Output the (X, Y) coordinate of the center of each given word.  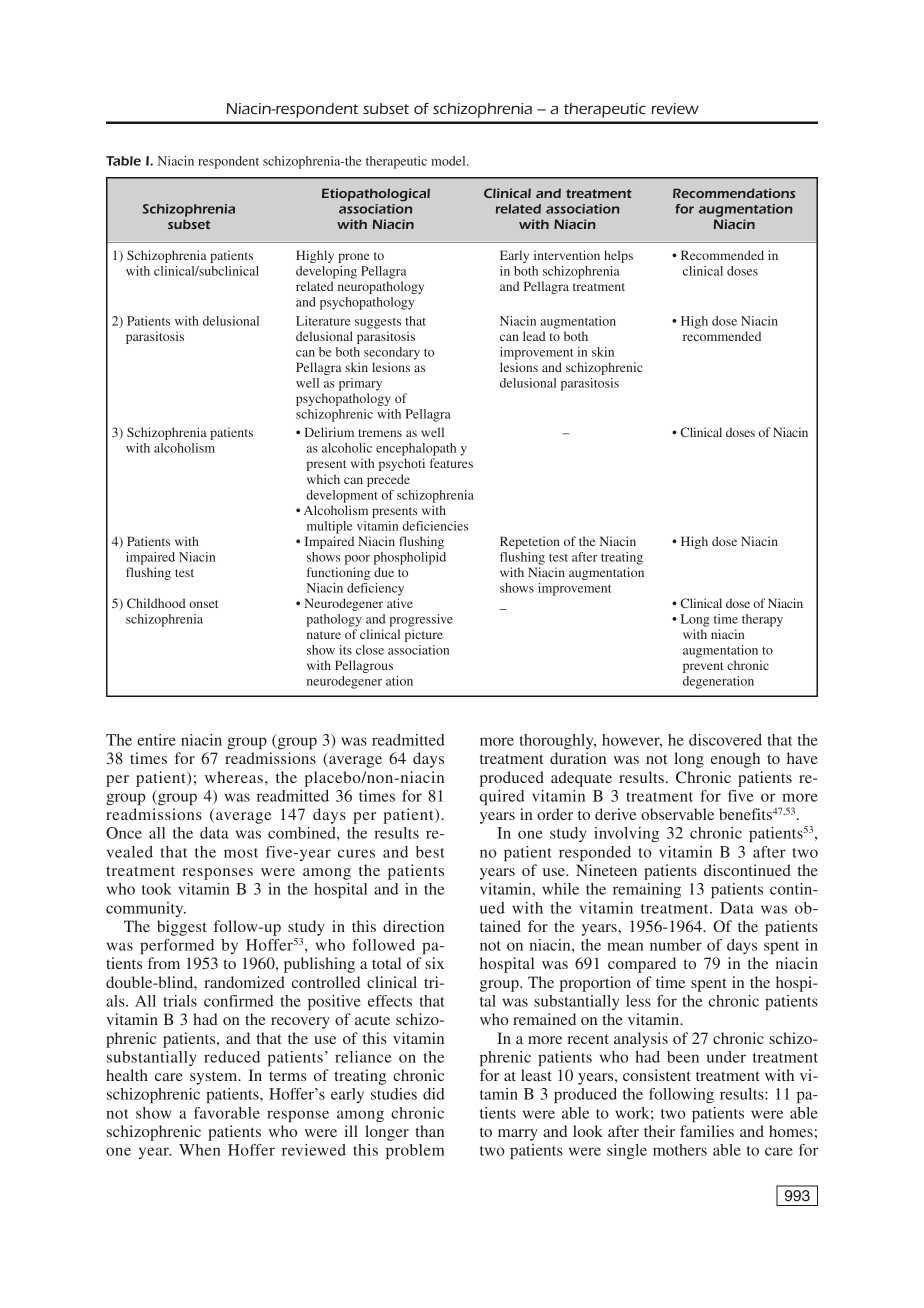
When (199, 1150)
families (707, 1131)
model (449, 161)
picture (424, 635)
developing (326, 272)
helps (618, 256)
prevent (703, 667)
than (429, 1131)
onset (203, 604)
